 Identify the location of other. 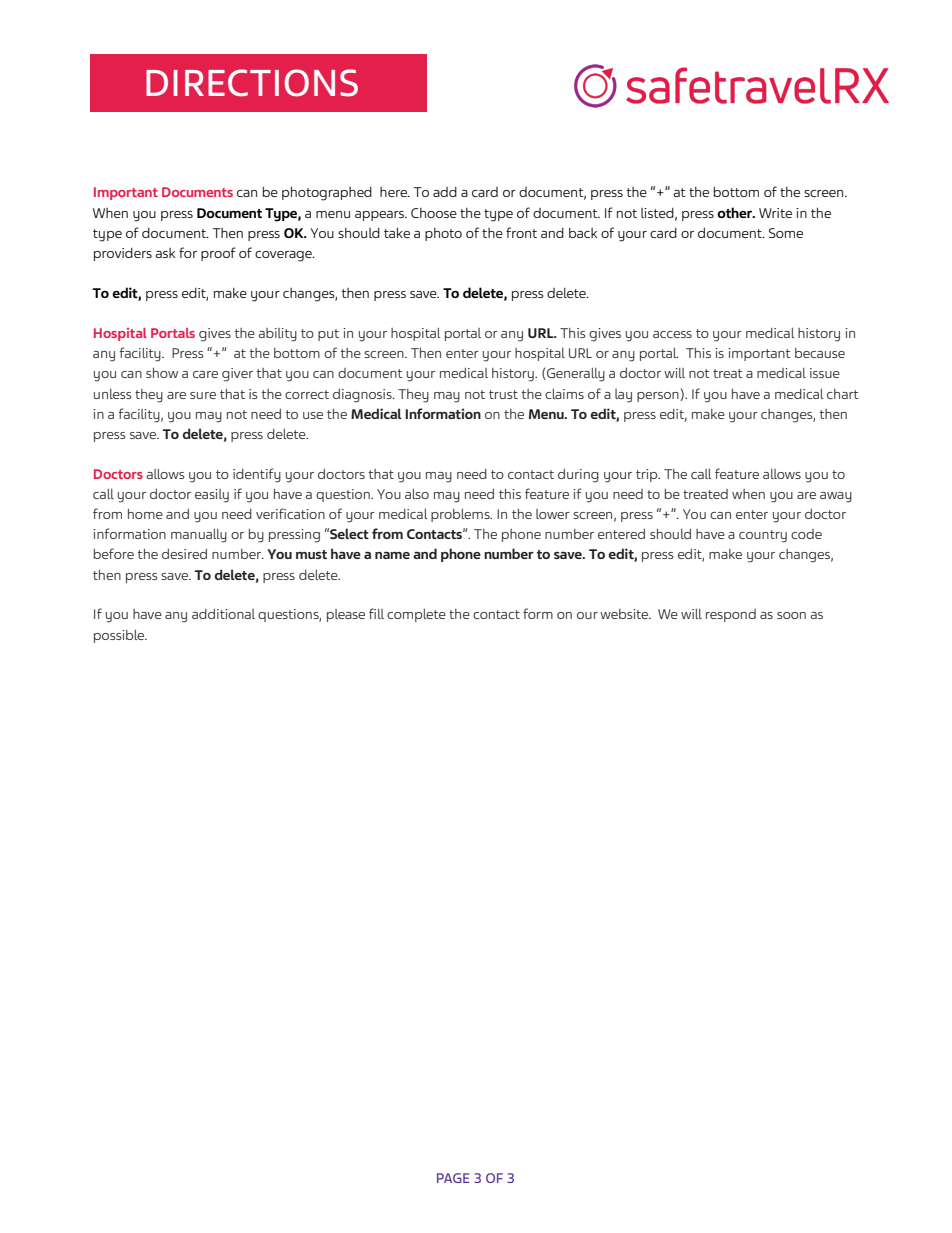
(735, 212).
